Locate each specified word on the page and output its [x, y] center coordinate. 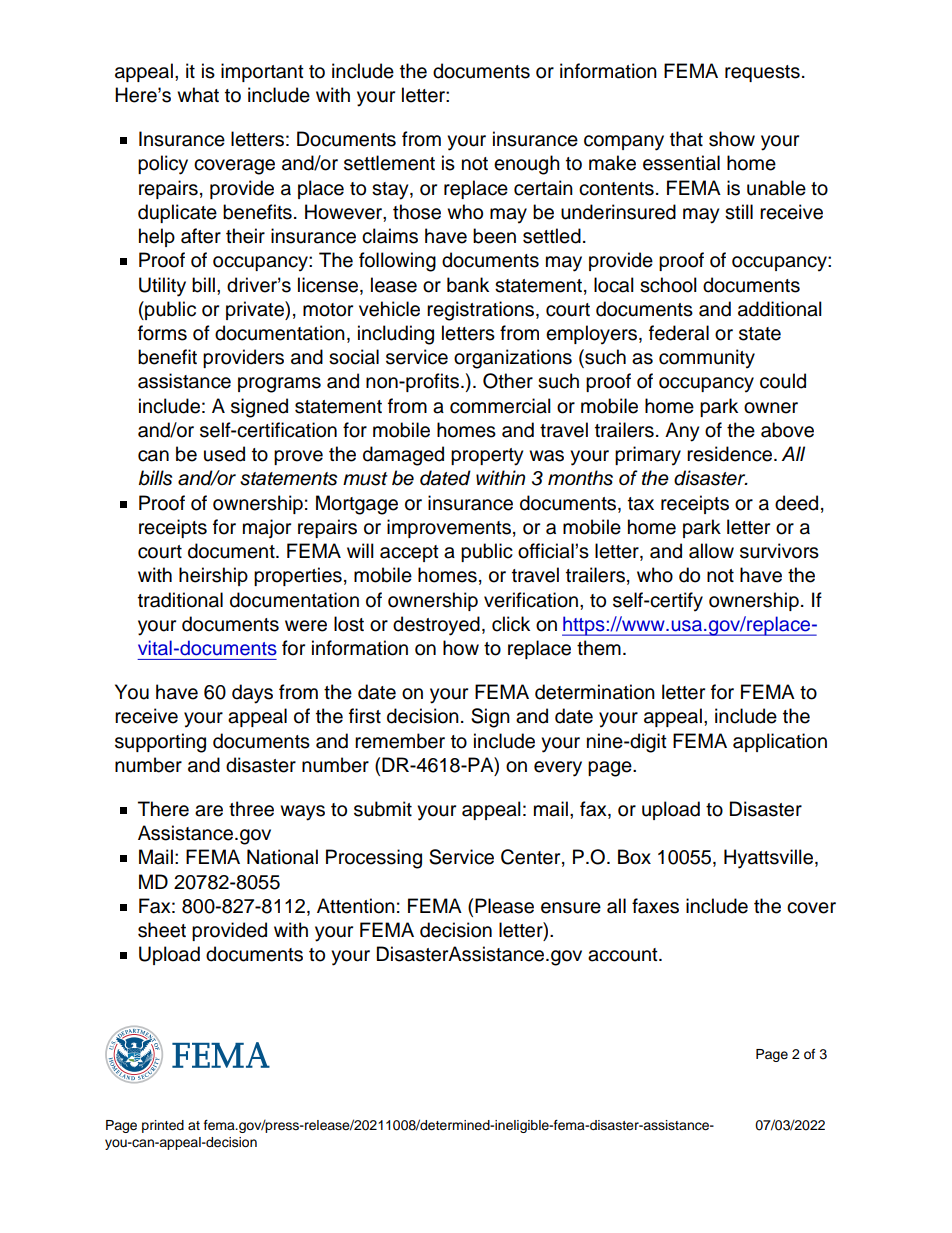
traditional [180, 600]
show [732, 139]
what [198, 95]
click [511, 624]
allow [711, 551]
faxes [655, 906]
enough [527, 165]
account [624, 955]
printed [163, 1126]
